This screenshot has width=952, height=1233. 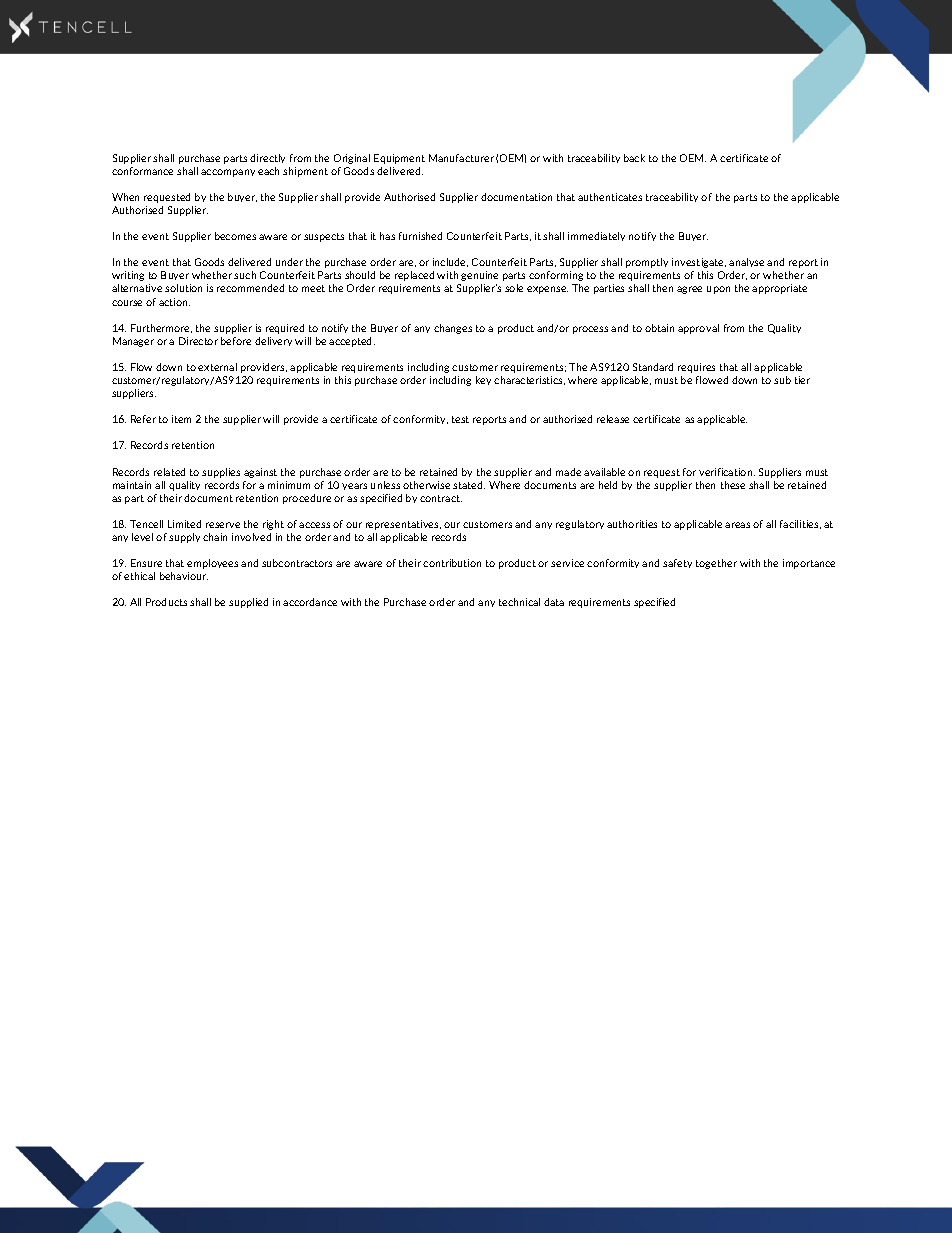 What do you see at coordinates (634, 158) in the screenshot?
I see `back` at bounding box center [634, 158].
